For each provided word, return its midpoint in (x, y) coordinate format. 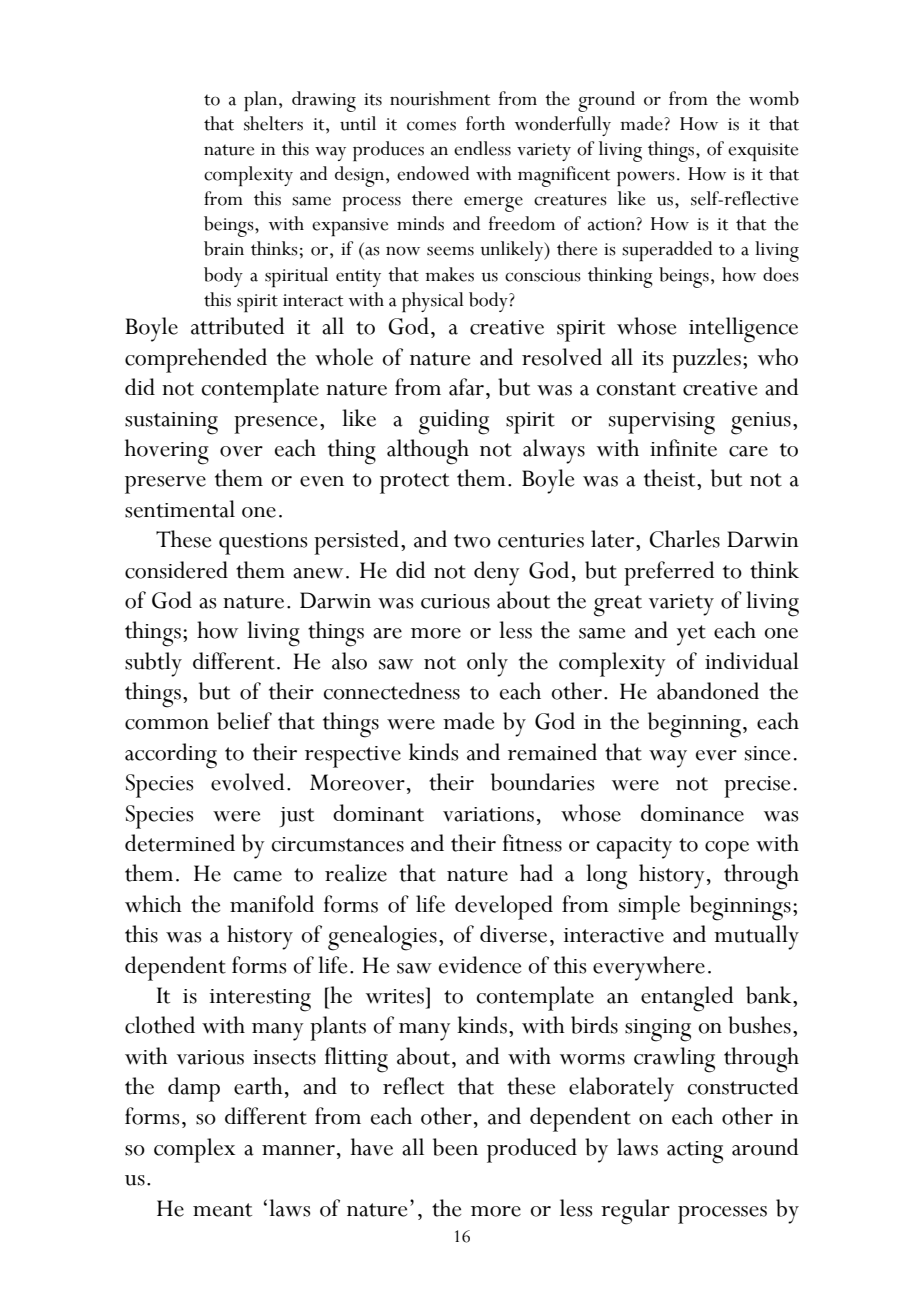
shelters (273, 123)
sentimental (180, 509)
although (428, 452)
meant (222, 1210)
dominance (692, 813)
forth (485, 123)
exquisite (763, 152)
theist (671, 478)
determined (180, 843)
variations (488, 814)
